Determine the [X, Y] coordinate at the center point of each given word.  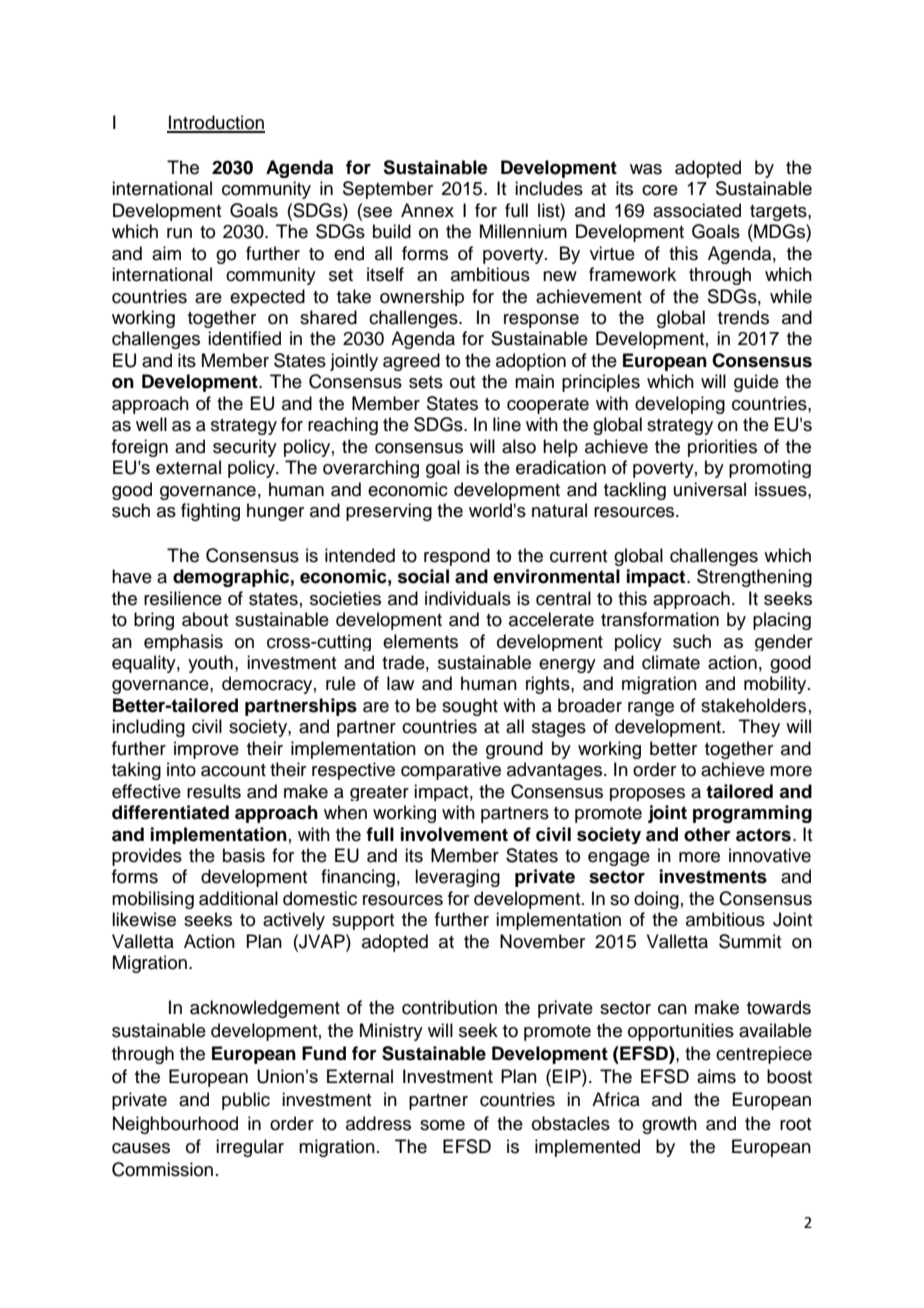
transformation [660, 619]
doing [656, 900]
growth [669, 1125]
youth [210, 664]
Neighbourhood [175, 1125]
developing [680, 405]
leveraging [457, 878]
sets [426, 382]
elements [420, 641]
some [442, 1125]
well [151, 424]
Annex [427, 210]
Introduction [216, 123]
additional [238, 898]
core [660, 190]
